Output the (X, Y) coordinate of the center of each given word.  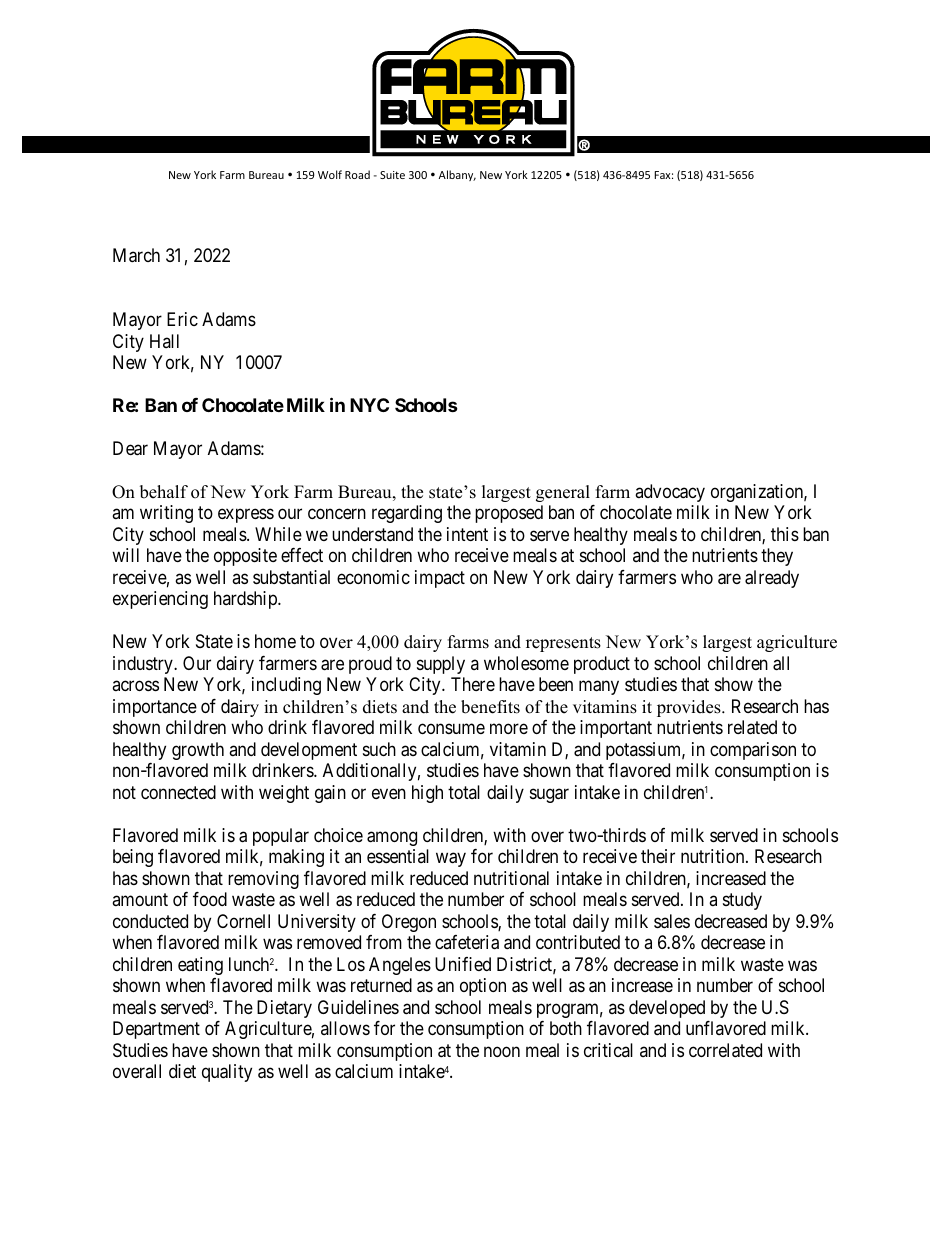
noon (502, 1051)
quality (227, 1073)
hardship (246, 600)
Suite (392, 175)
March (136, 255)
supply (441, 665)
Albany (457, 175)
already (772, 579)
